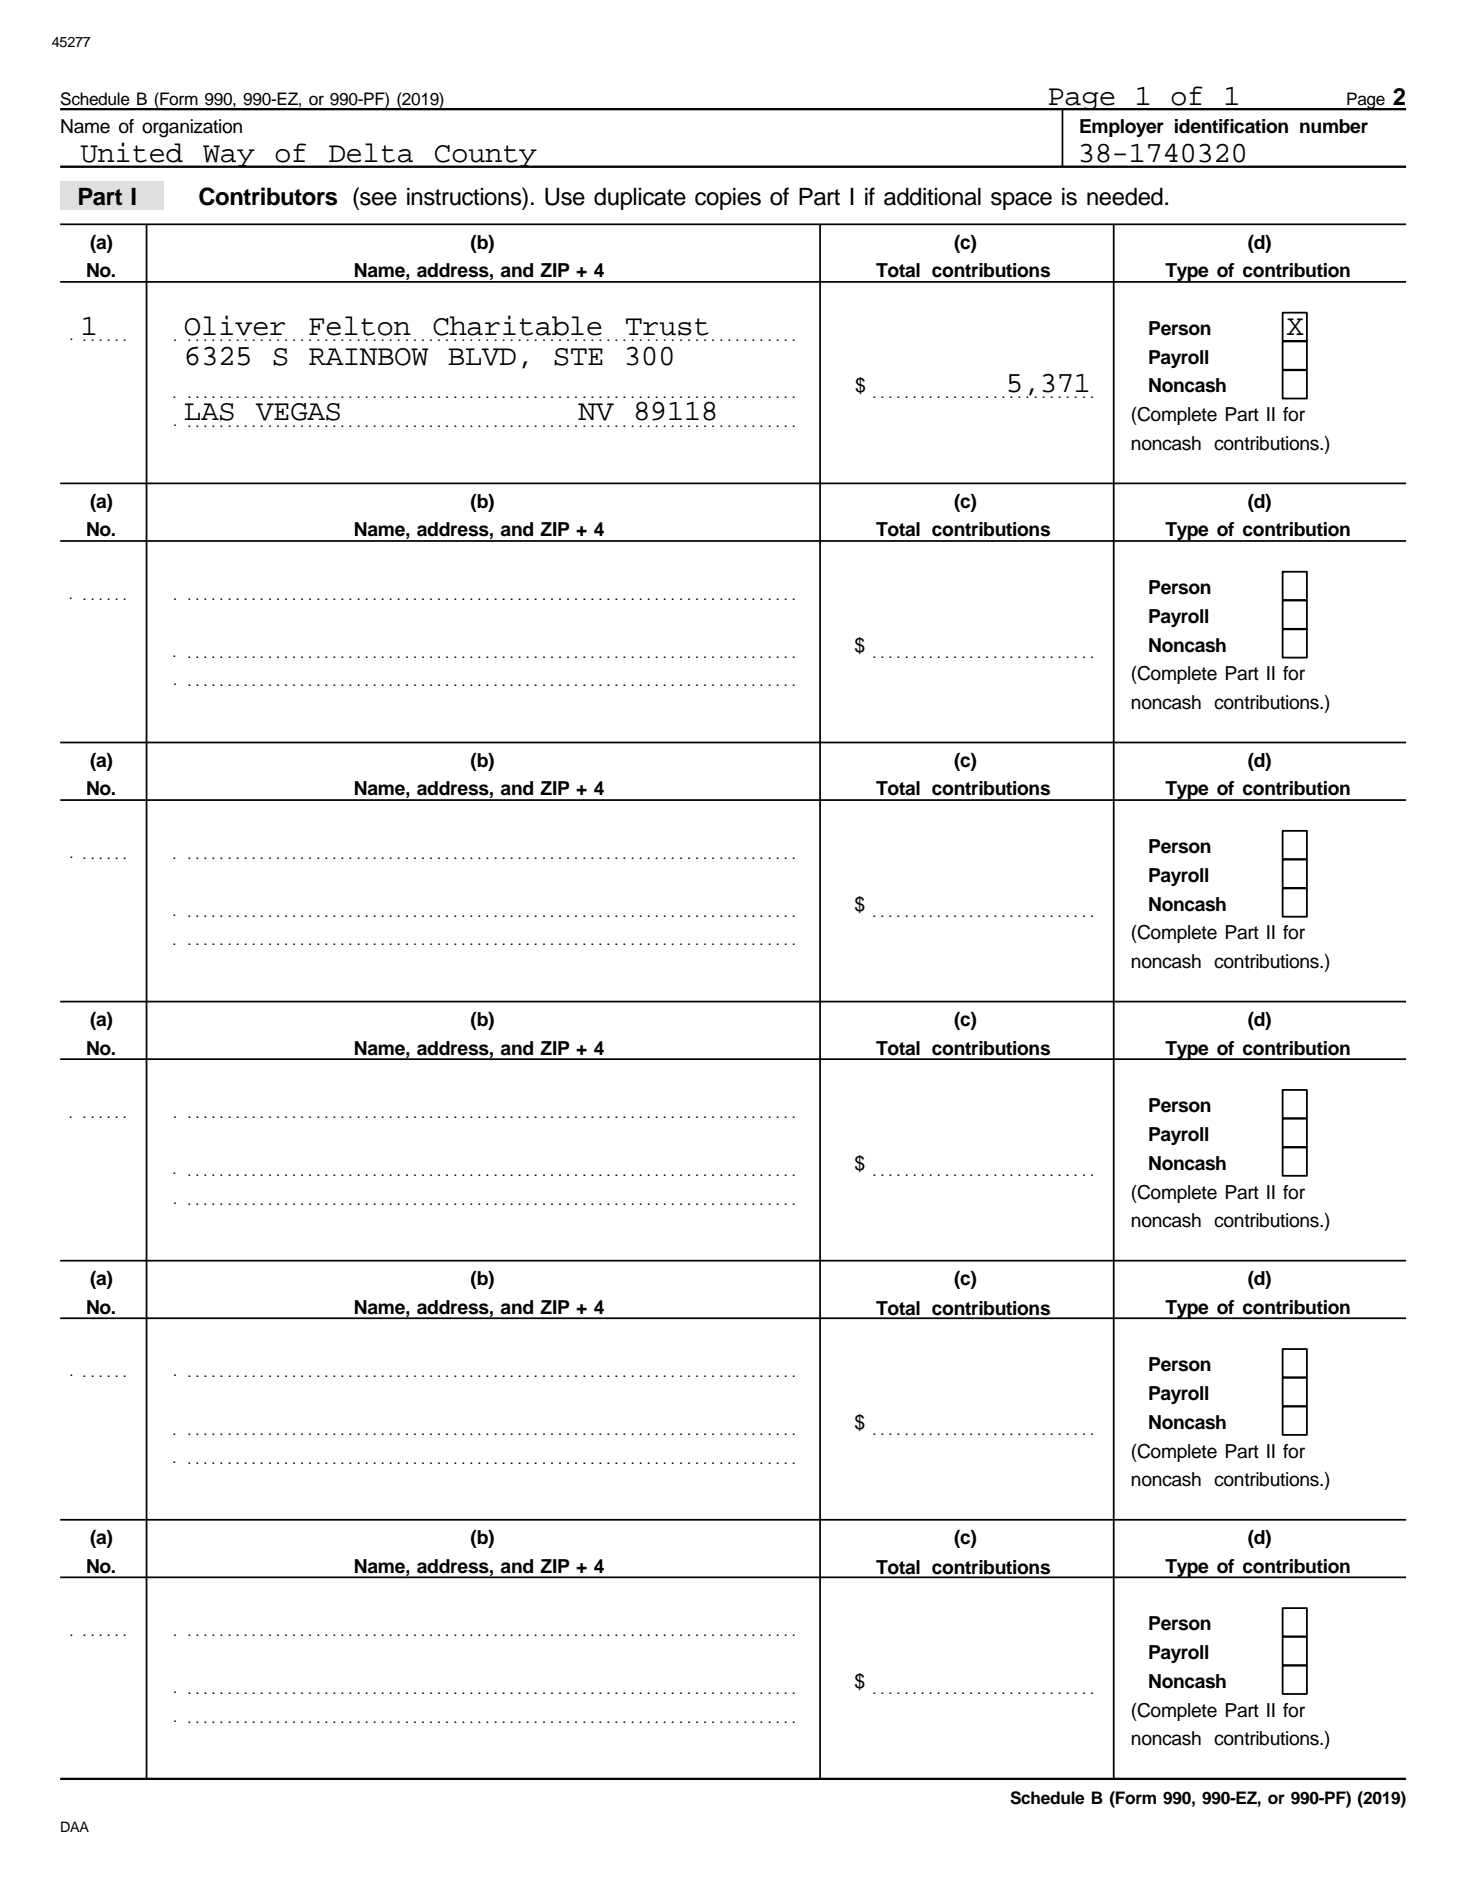 Image resolution: width=1468 pixels, height=1900 pixels. What do you see at coordinates (1125, 197) in the screenshot?
I see `needed` at bounding box center [1125, 197].
